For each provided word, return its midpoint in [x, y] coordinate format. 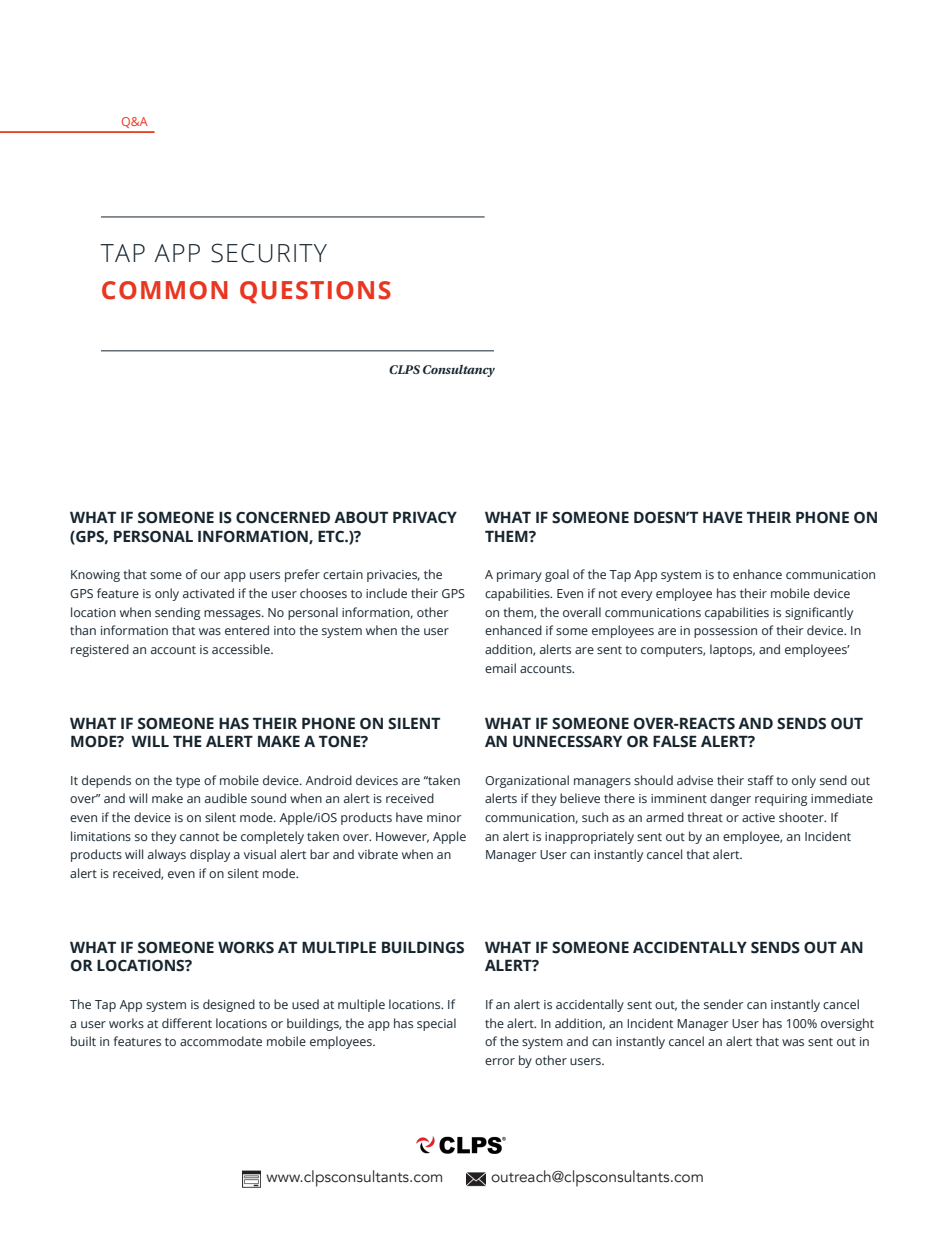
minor [444, 817]
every [636, 596]
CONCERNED [283, 517]
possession [725, 632]
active [758, 817]
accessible [242, 649]
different [187, 1023]
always [167, 855]
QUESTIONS [315, 292]
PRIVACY [425, 517]
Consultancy [459, 371]
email [500, 668]
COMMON [165, 290]
